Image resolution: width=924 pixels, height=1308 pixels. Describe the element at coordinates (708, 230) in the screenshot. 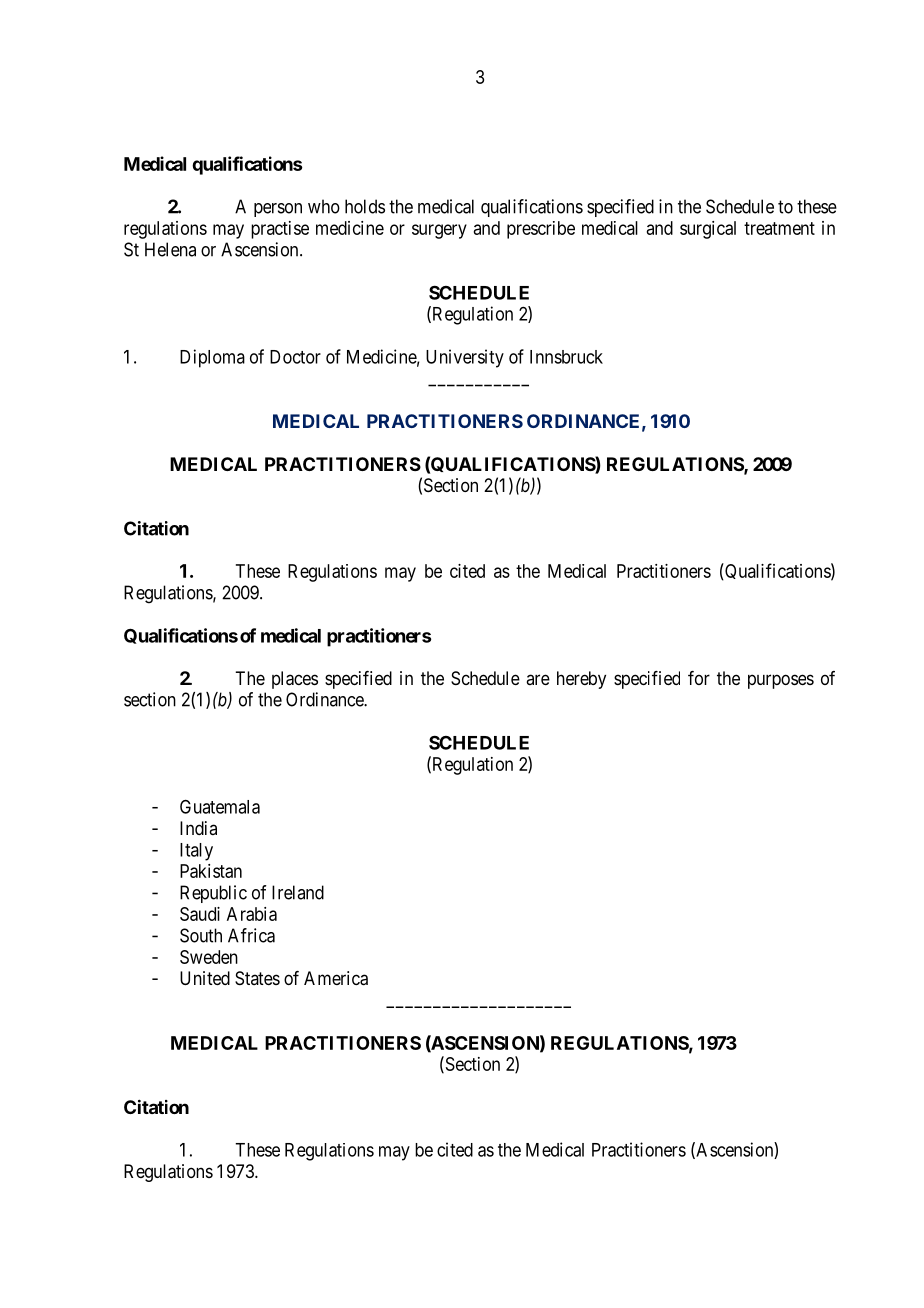

I see `surgical` at that location.
